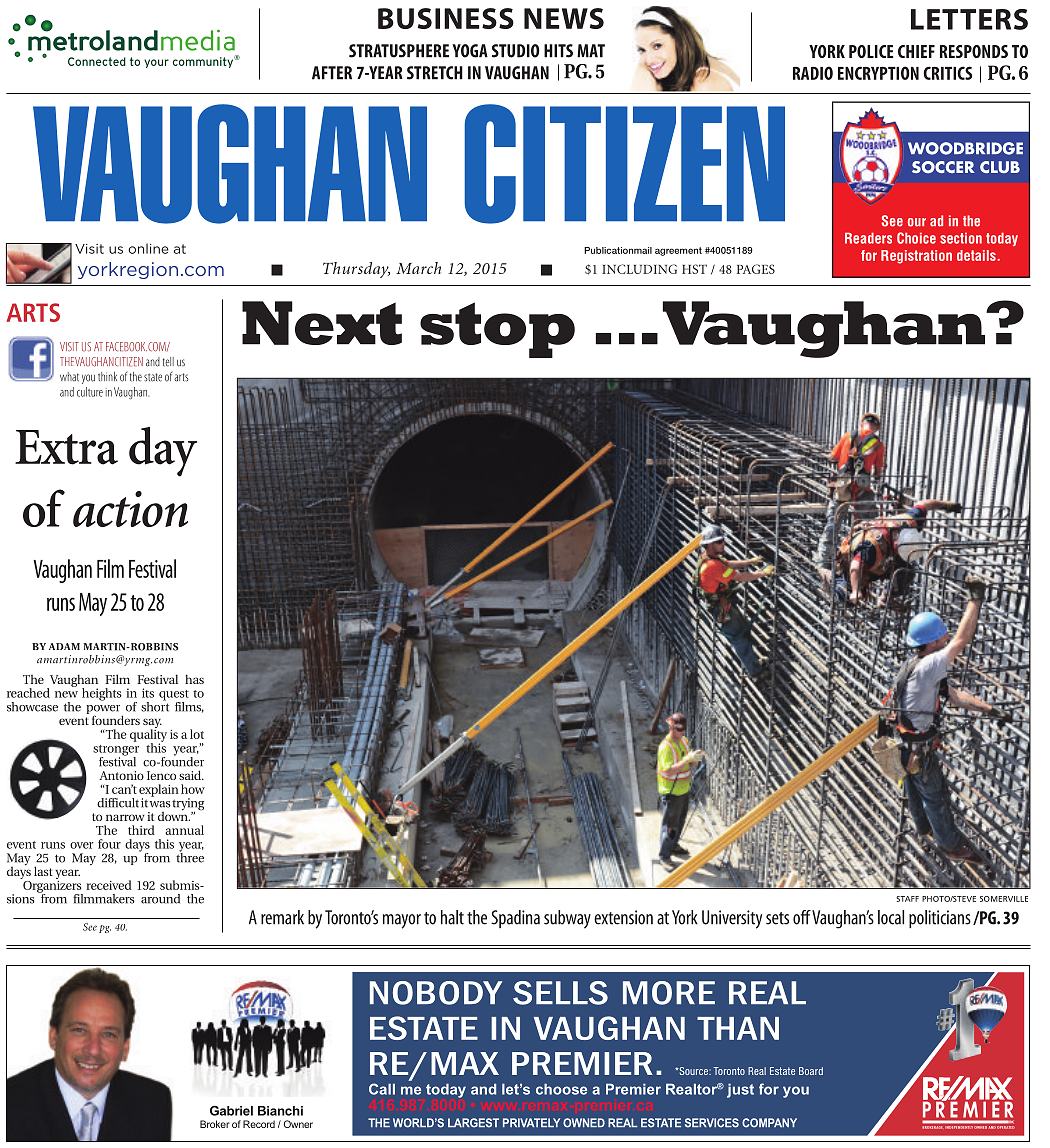 The image size is (1050, 1148). Describe the element at coordinates (332, 73) in the page. I see `AFTER` at that location.
